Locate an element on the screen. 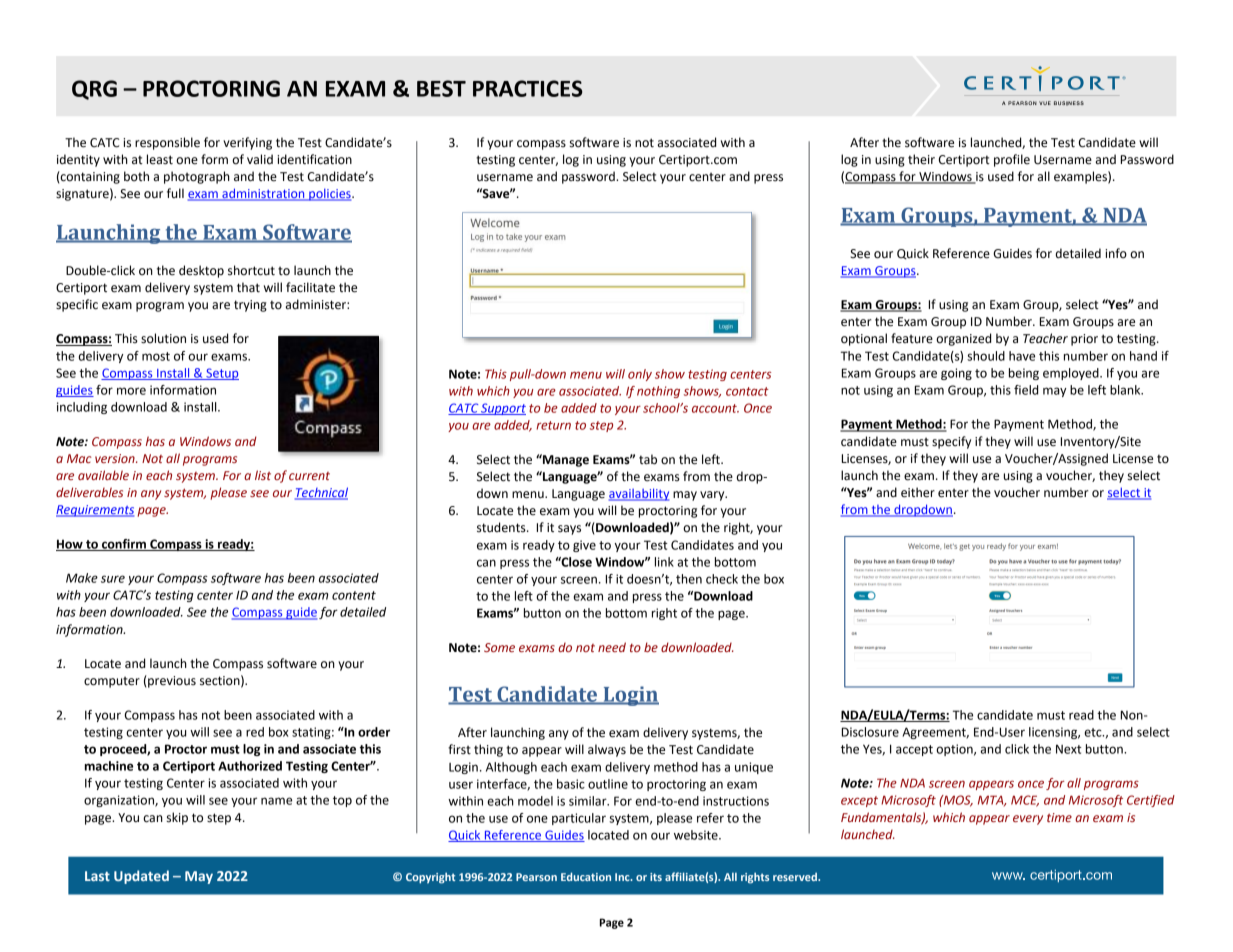  PRACTICES is located at coordinates (528, 88).
